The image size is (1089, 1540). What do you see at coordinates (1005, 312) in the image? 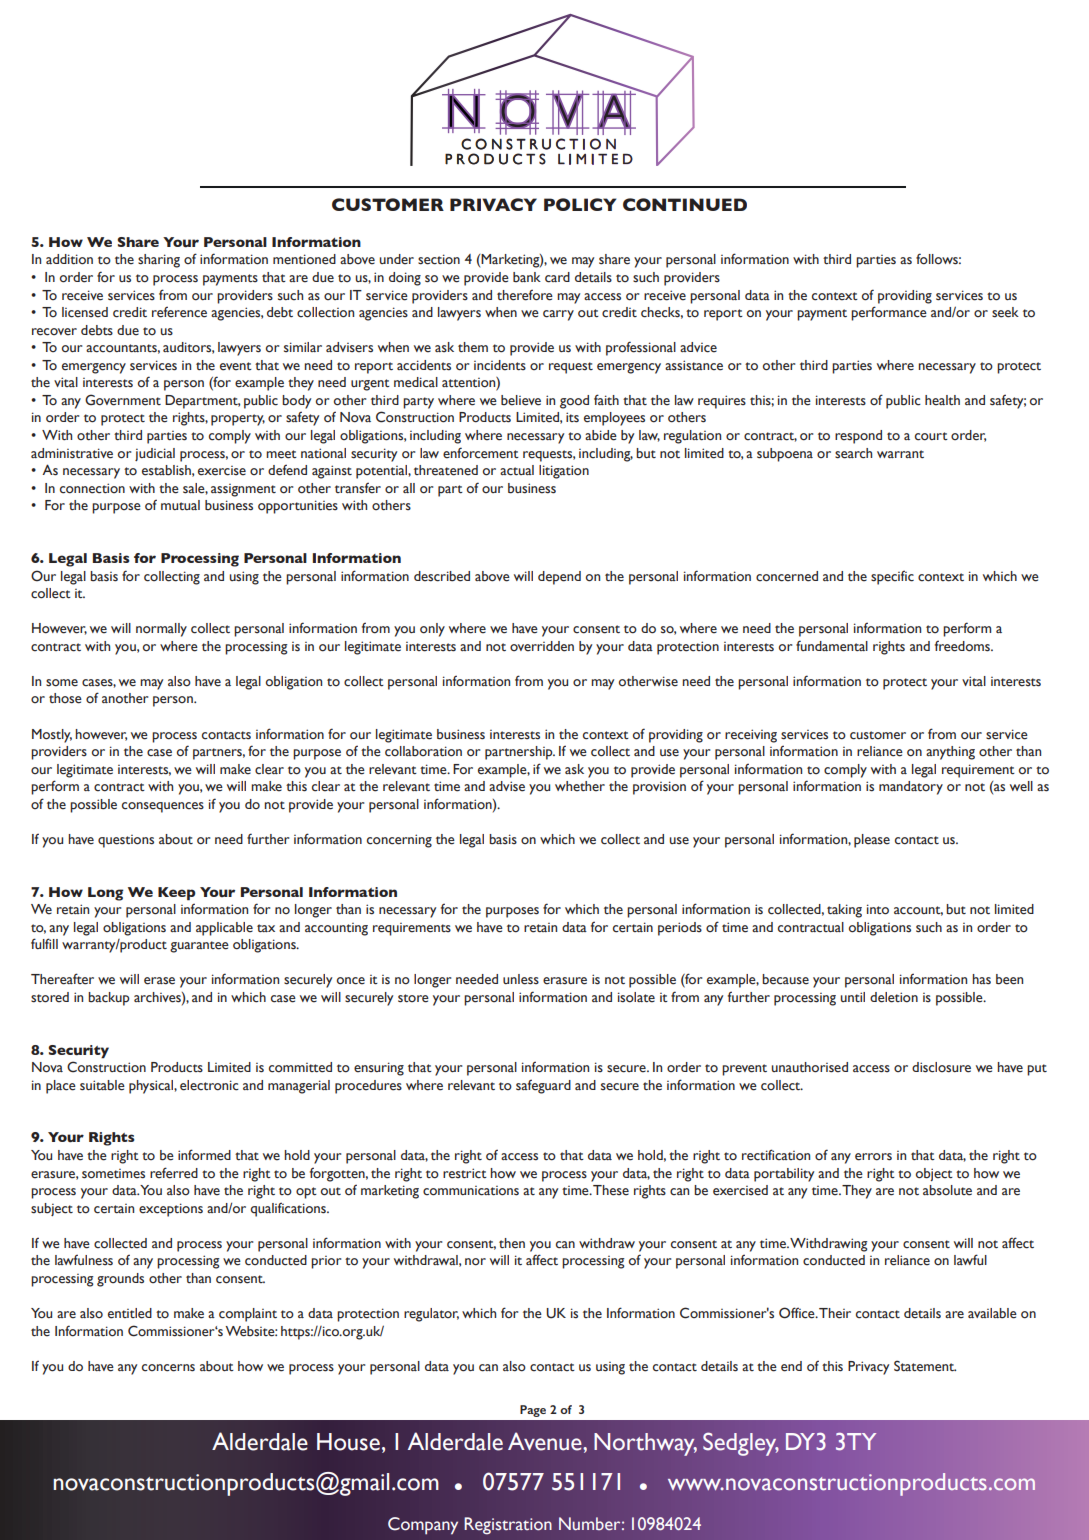
I see `seek` at bounding box center [1005, 312].
